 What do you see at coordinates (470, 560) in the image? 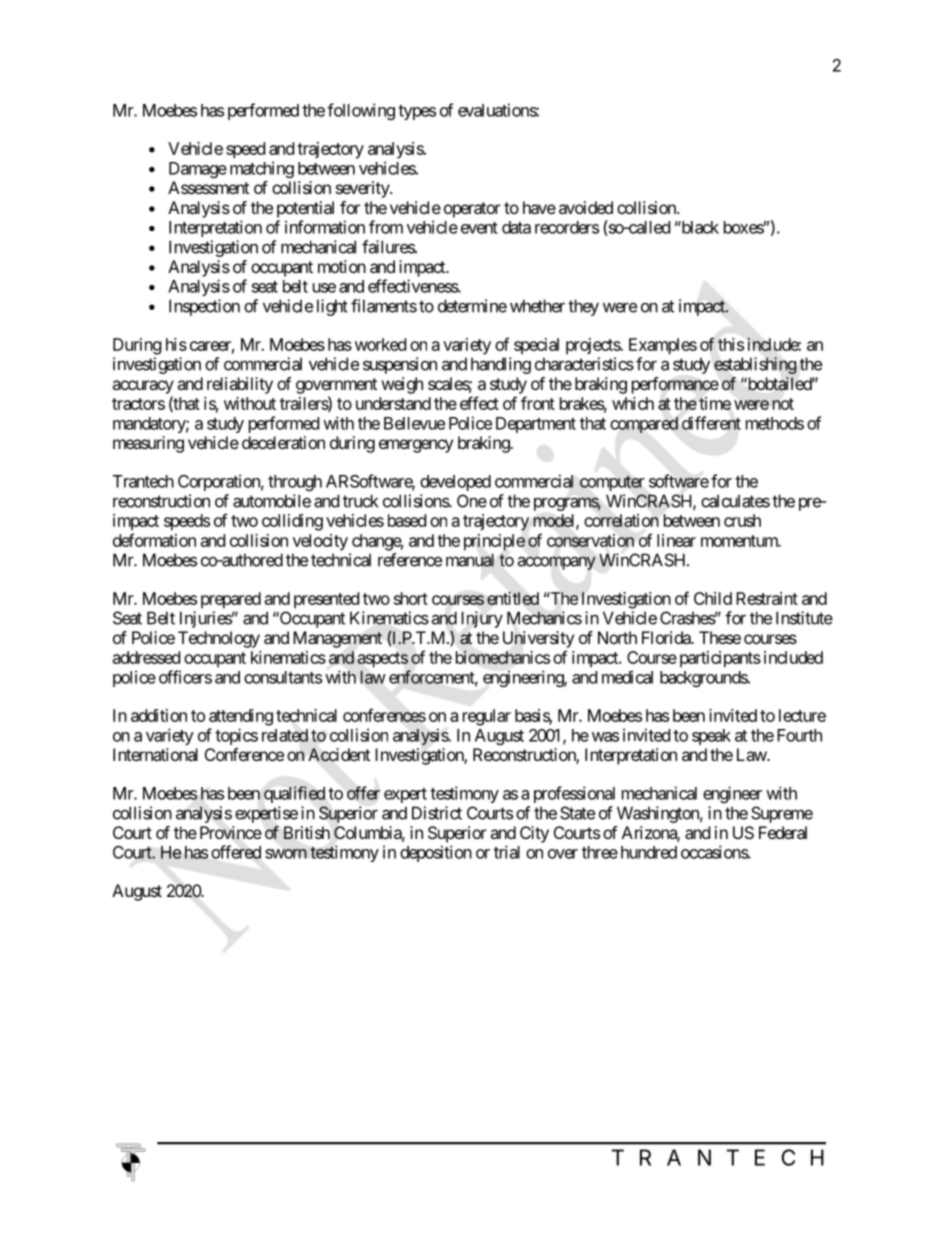
I see `manual` at bounding box center [470, 560].
